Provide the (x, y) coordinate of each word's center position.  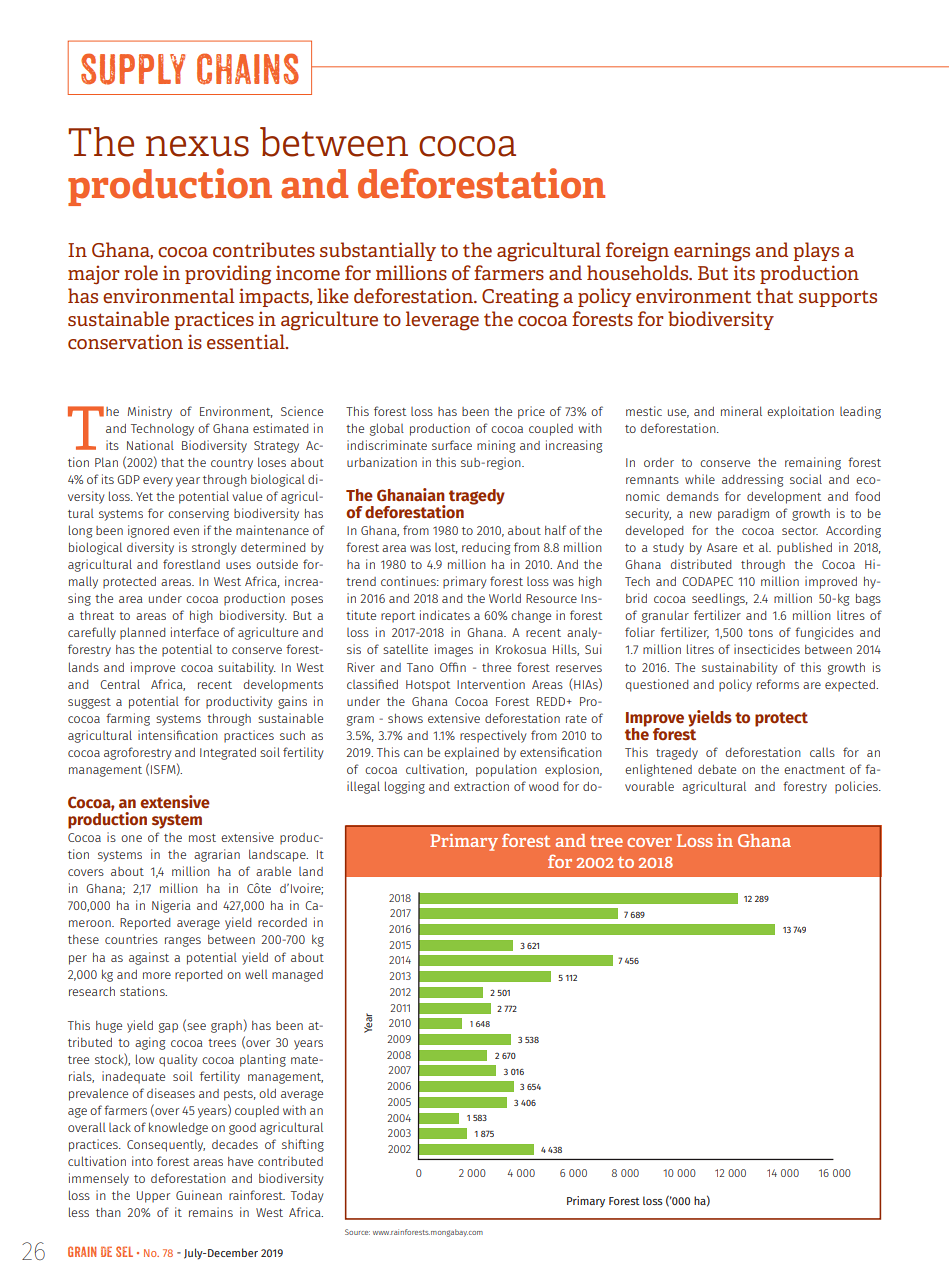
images (454, 650)
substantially (378, 251)
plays (816, 251)
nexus (197, 146)
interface (195, 632)
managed (297, 976)
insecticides (767, 649)
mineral (741, 411)
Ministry (150, 412)
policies (857, 787)
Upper (153, 1197)
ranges (183, 942)
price (531, 412)
